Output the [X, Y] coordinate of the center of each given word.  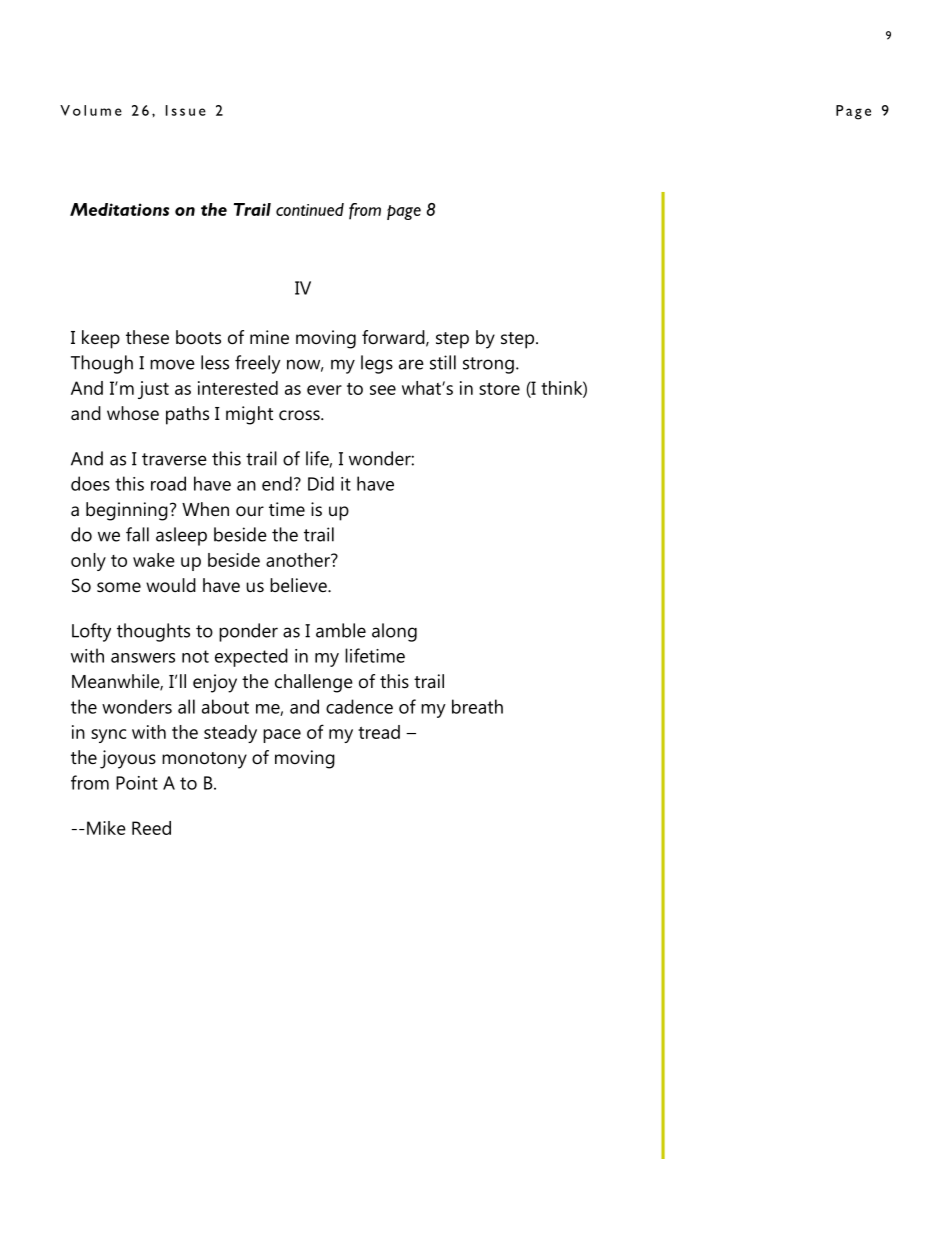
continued [310, 209]
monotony [204, 760]
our [250, 511]
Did [321, 483]
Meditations [119, 209]
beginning [127, 511]
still [443, 362]
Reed [151, 828]
